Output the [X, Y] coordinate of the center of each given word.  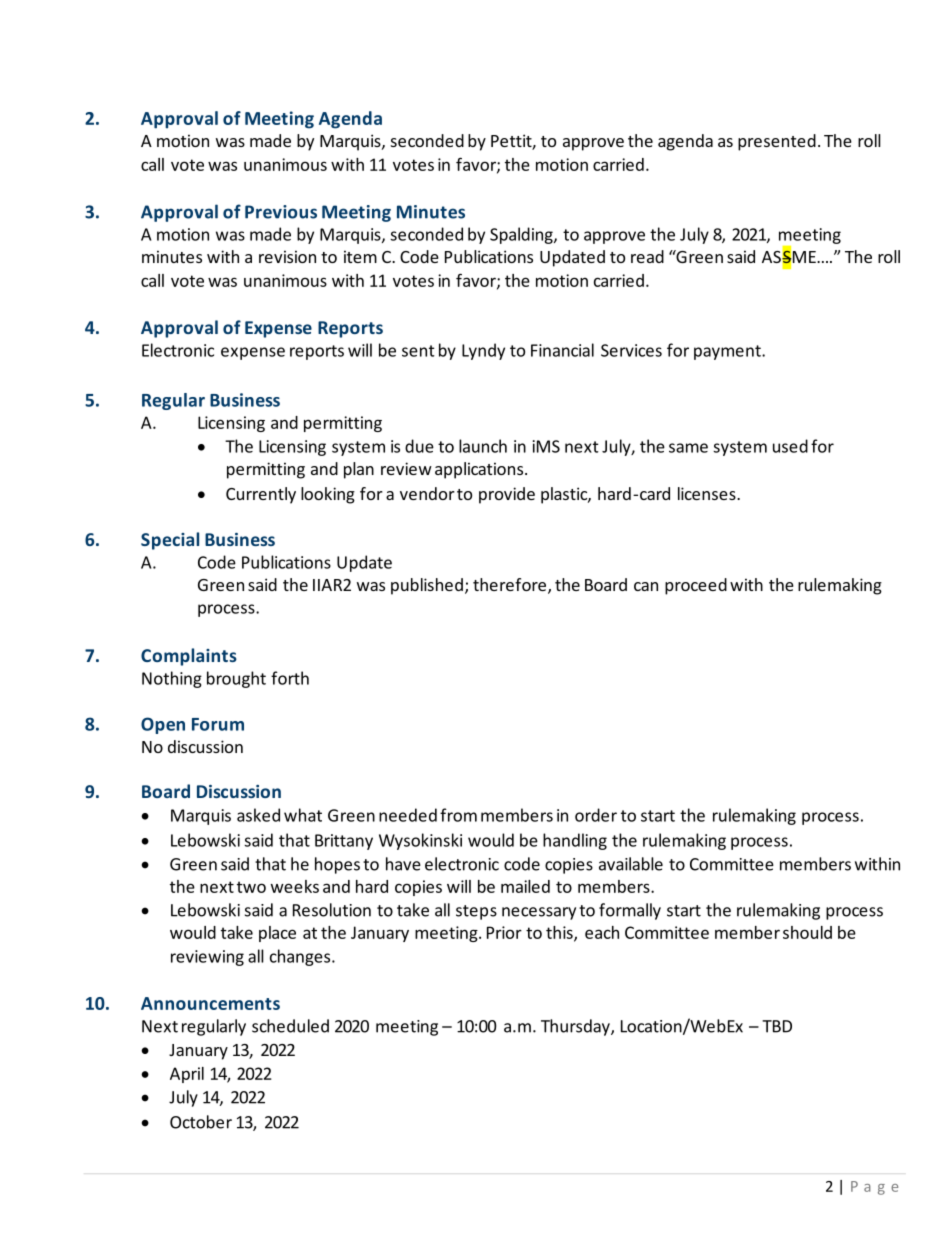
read [647, 256]
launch [483, 446]
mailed [525, 886]
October [201, 1122]
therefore [509, 584]
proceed [696, 586]
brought [236, 679]
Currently [261, 495]
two [251, 887]
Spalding [522, 235]
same [688, 448]
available [631, 864]
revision [287, 256]
